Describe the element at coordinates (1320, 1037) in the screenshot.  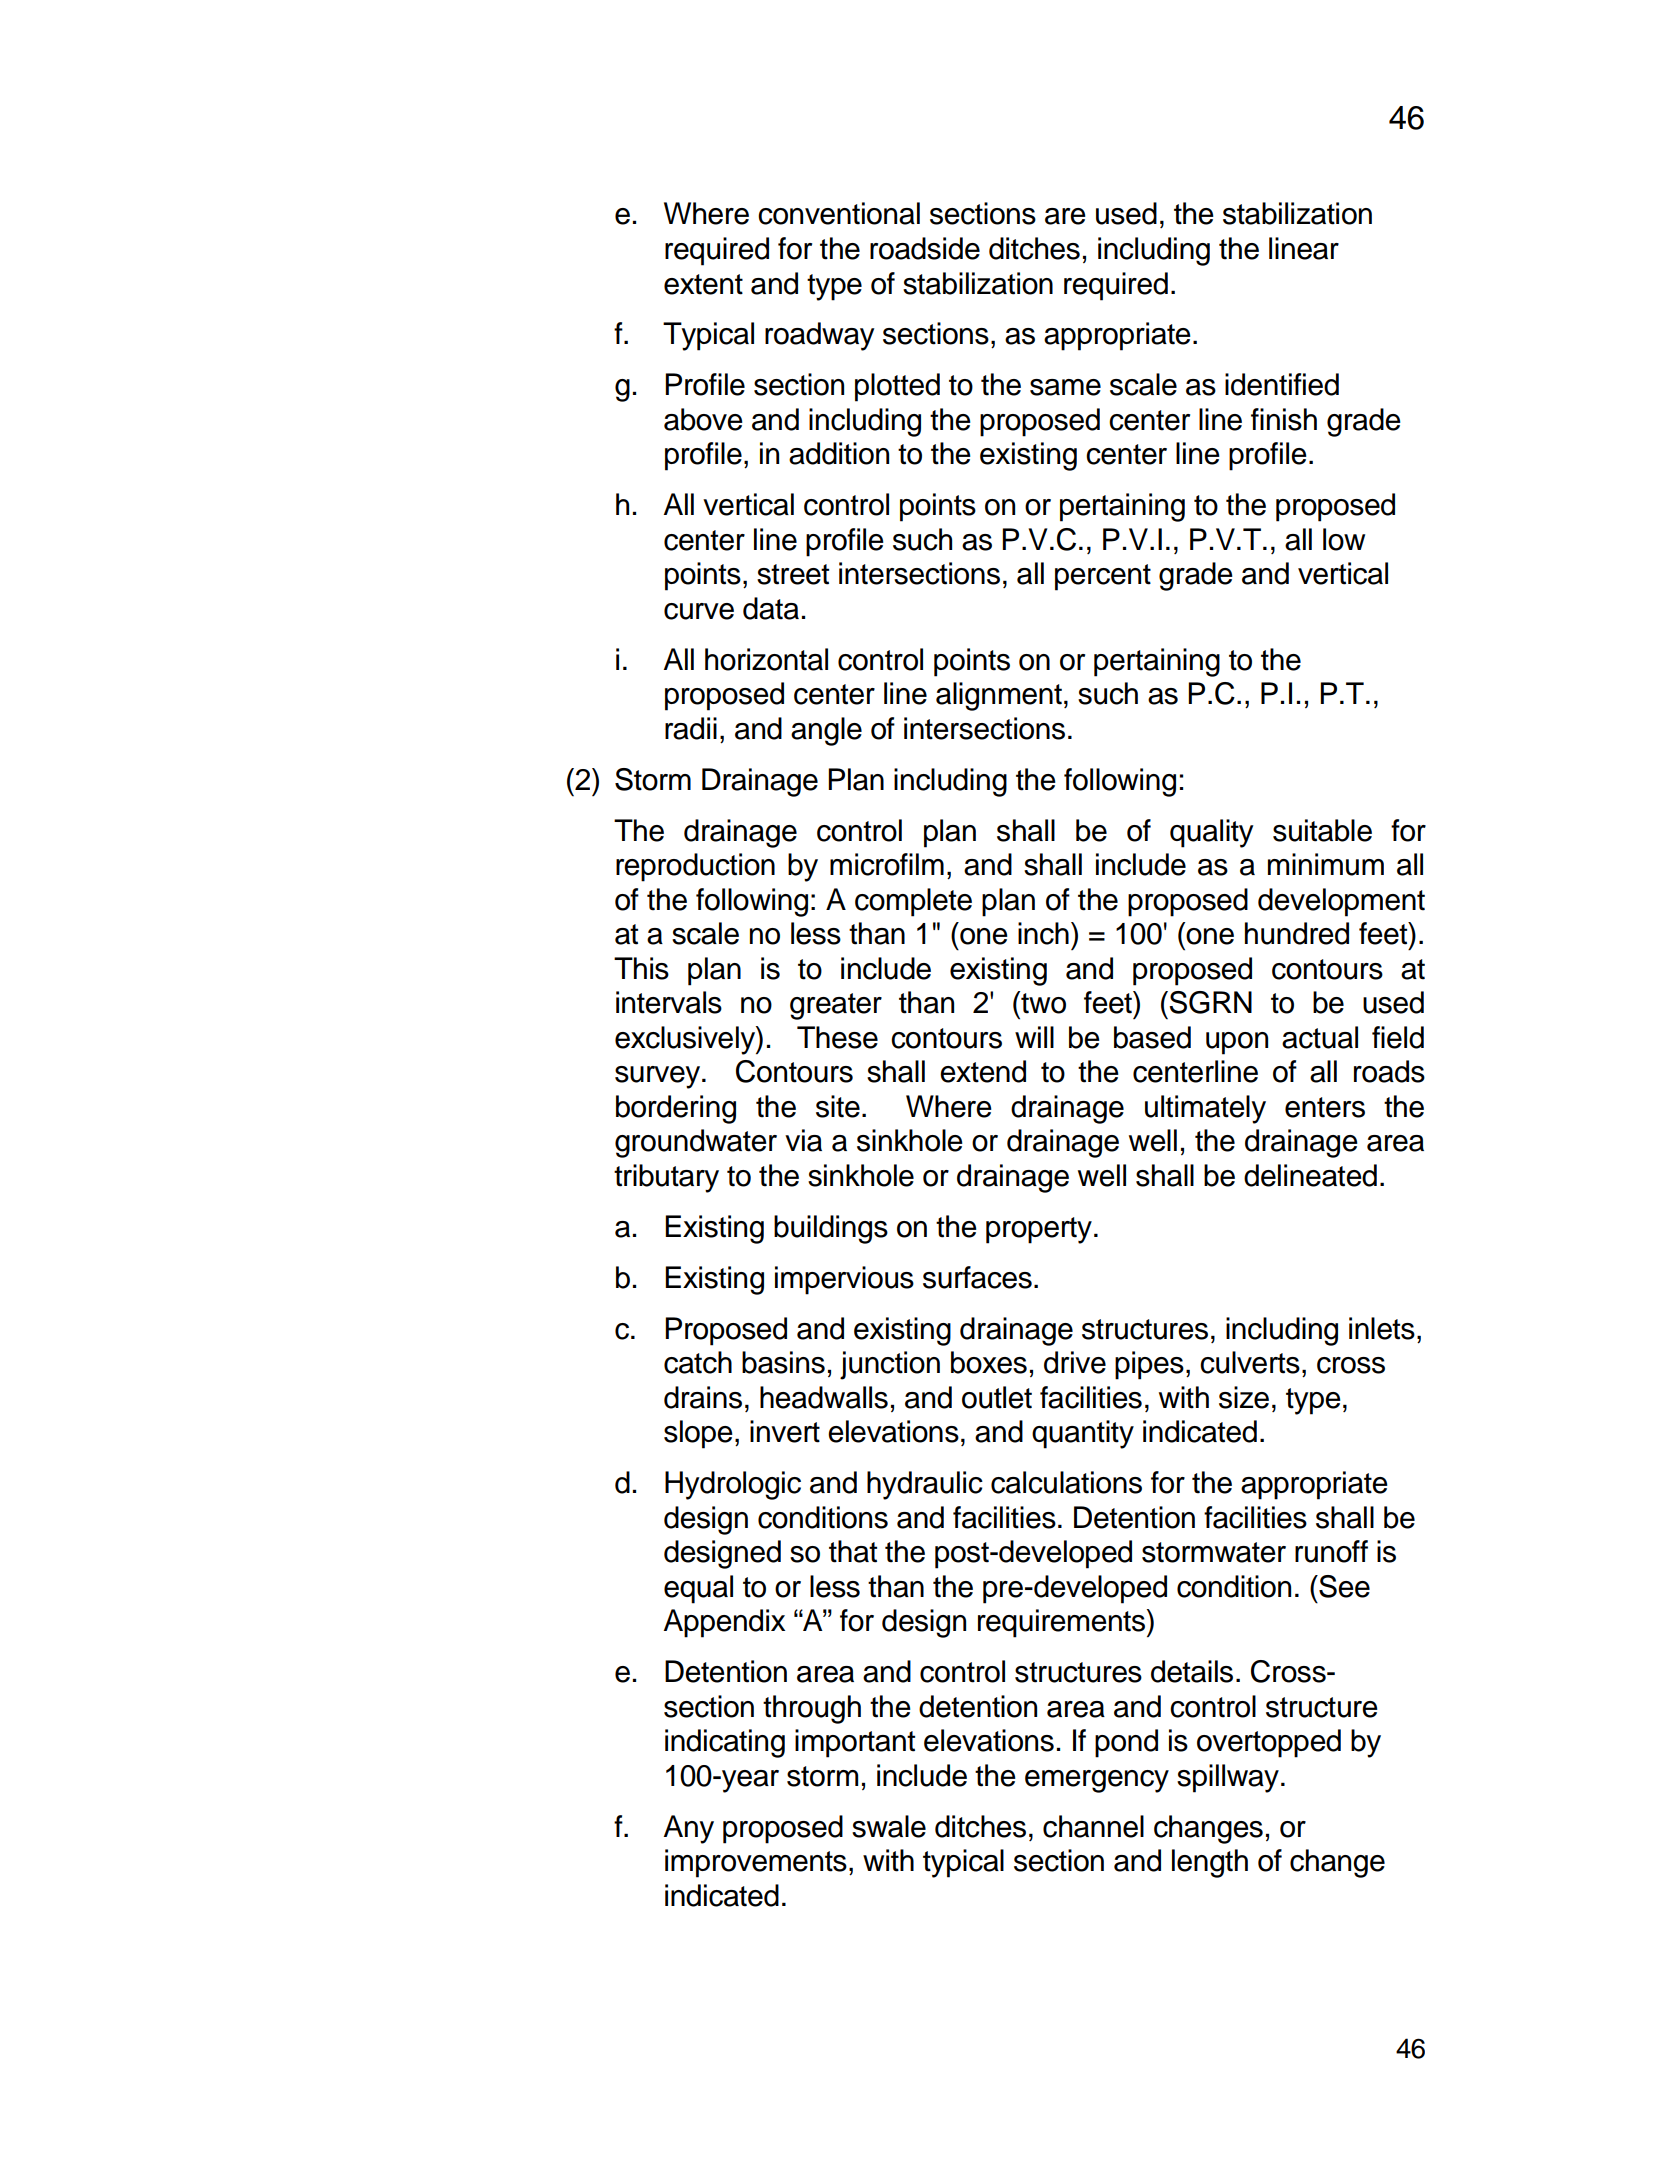
I see `actual` at that location.
